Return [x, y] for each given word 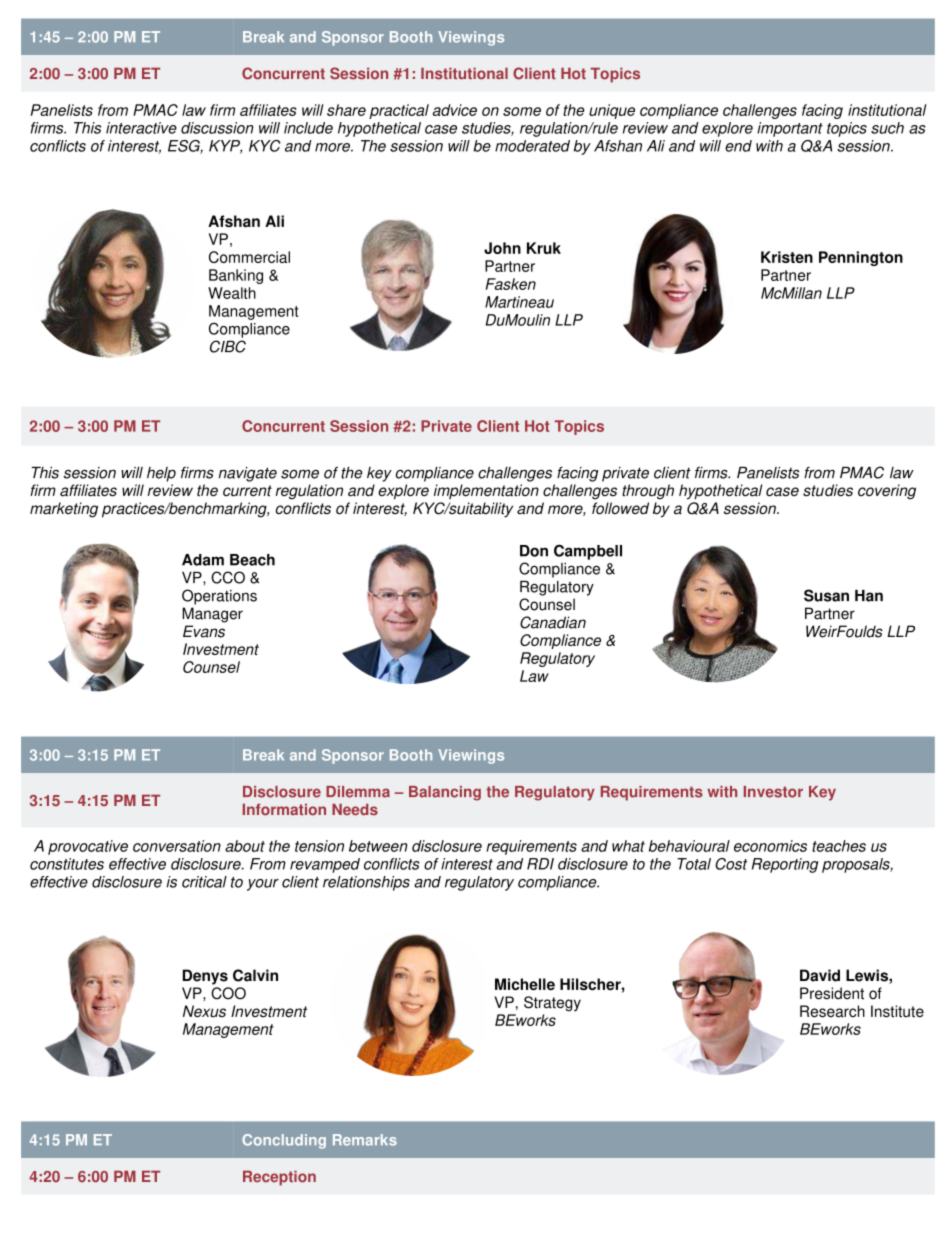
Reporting [785, 865]
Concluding [284, 1141]
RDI [540, 864]
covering [887, 492]
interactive [141, 128]
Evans [204, 631]
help [161, 474]
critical [204, 882]
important [790, 129]
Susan [826, 595]
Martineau [519, 302]
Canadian [553, 622]
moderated [532, 146]
